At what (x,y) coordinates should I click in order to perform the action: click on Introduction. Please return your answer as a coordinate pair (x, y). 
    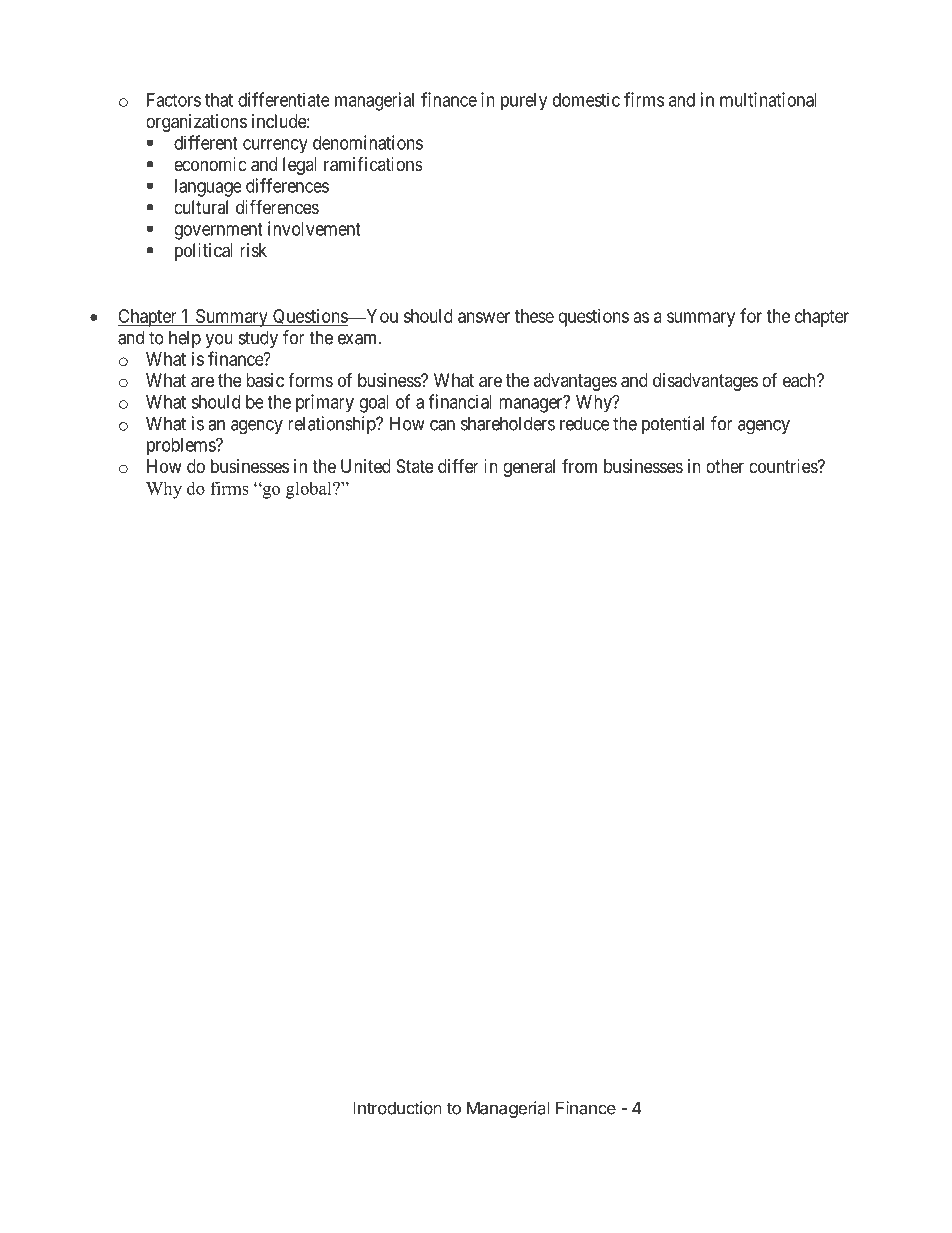
    Looking at the image, I should click on (397, 1108).
